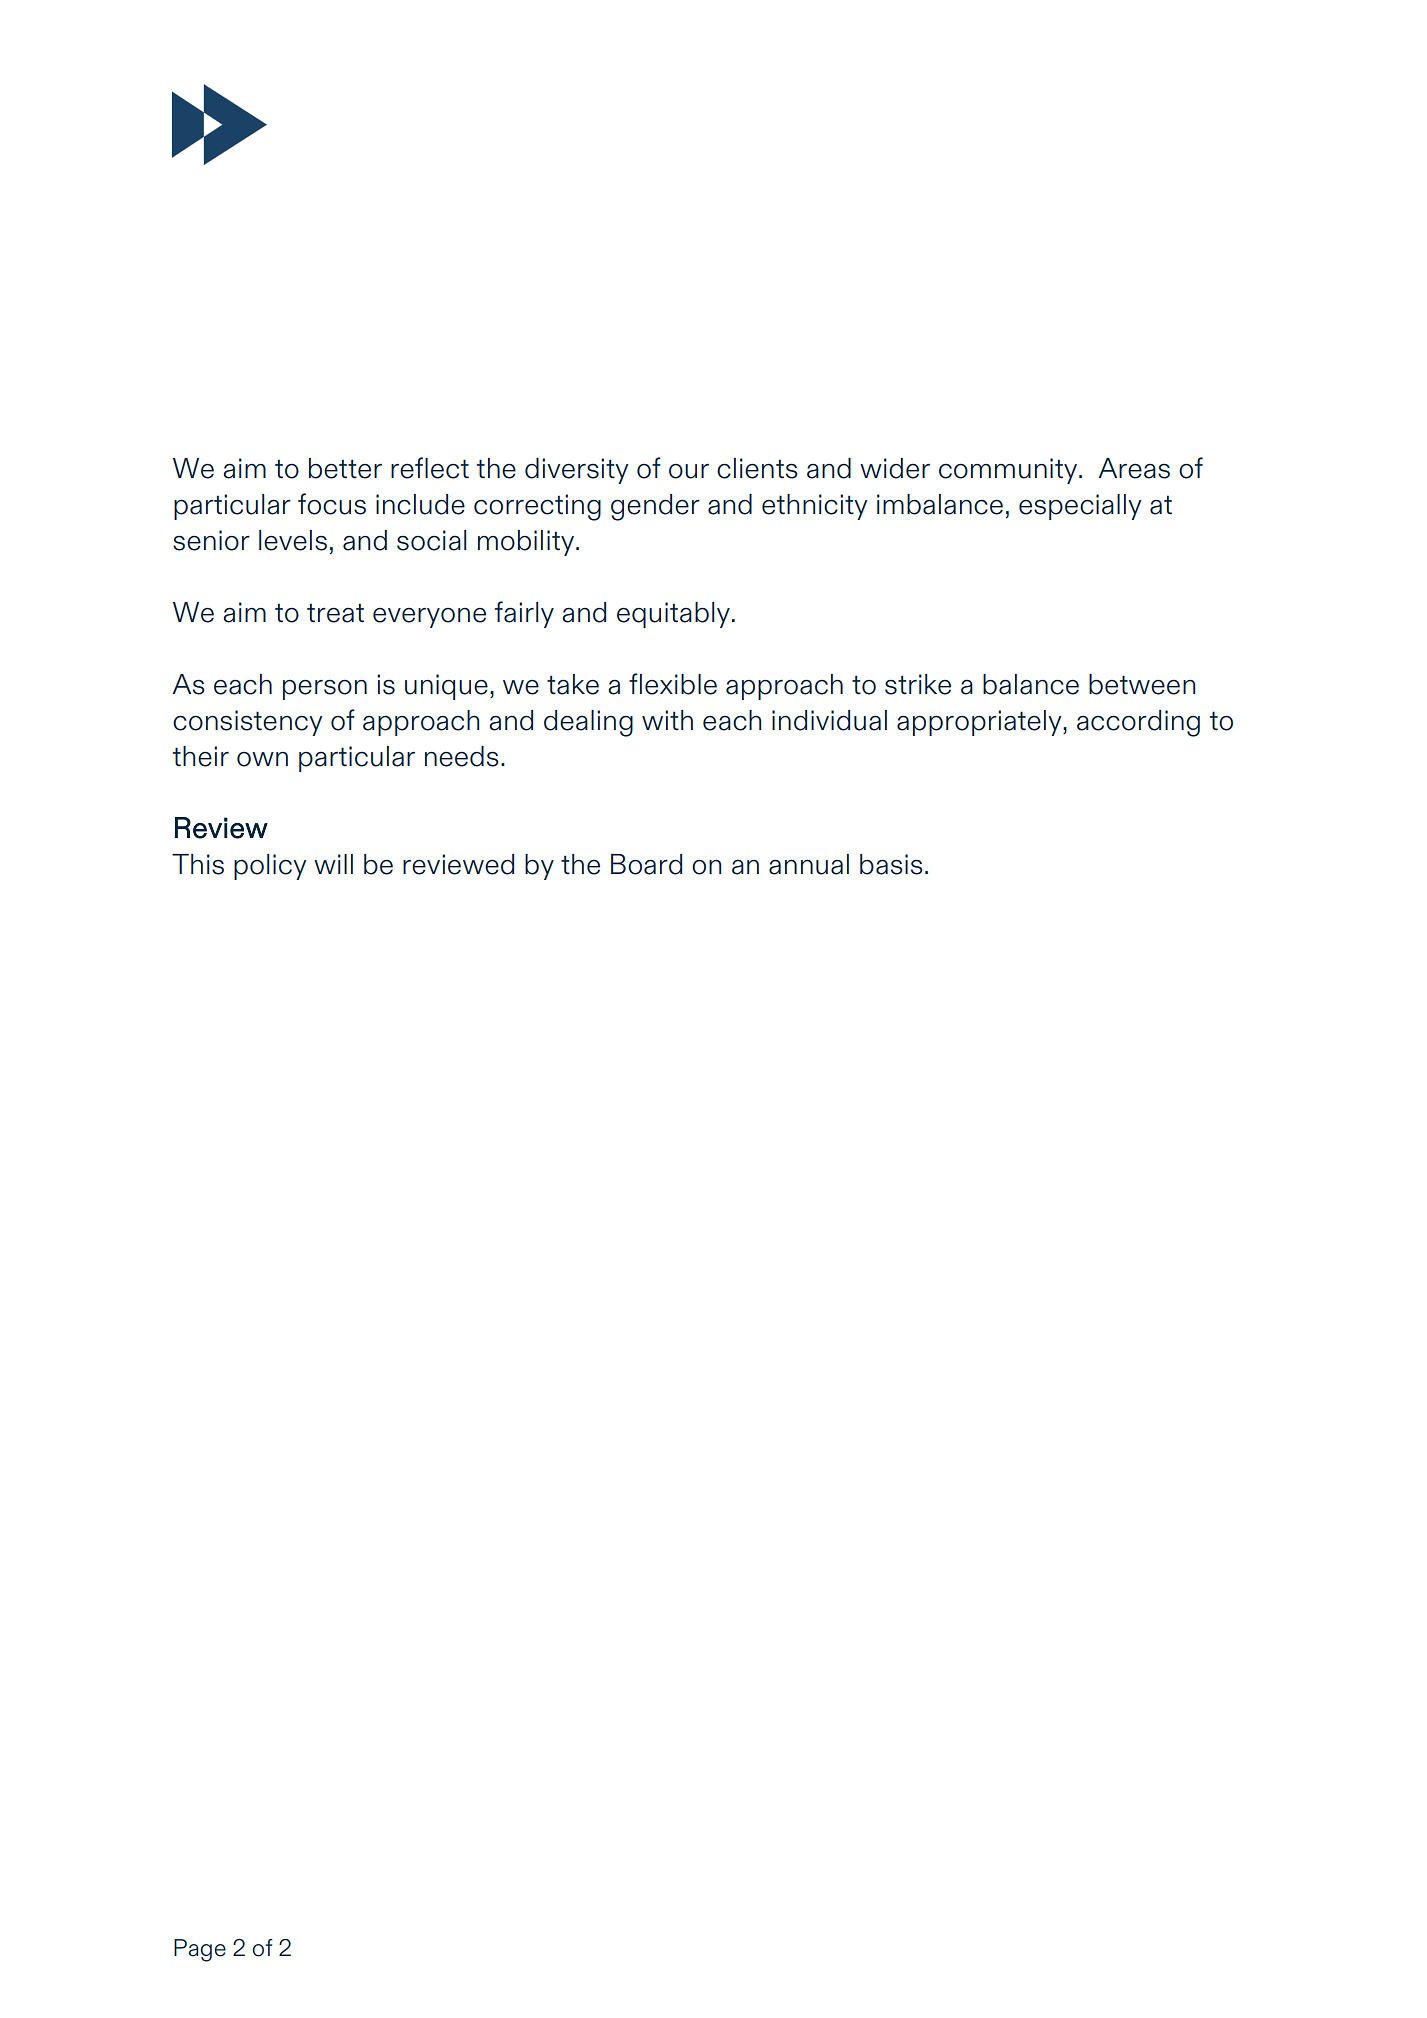 Image resolution: width=1427 pixels, height=2018 pixels. Describe the element at coordinates (1080, 507) in the screenshot. I see `especially` at that location.
